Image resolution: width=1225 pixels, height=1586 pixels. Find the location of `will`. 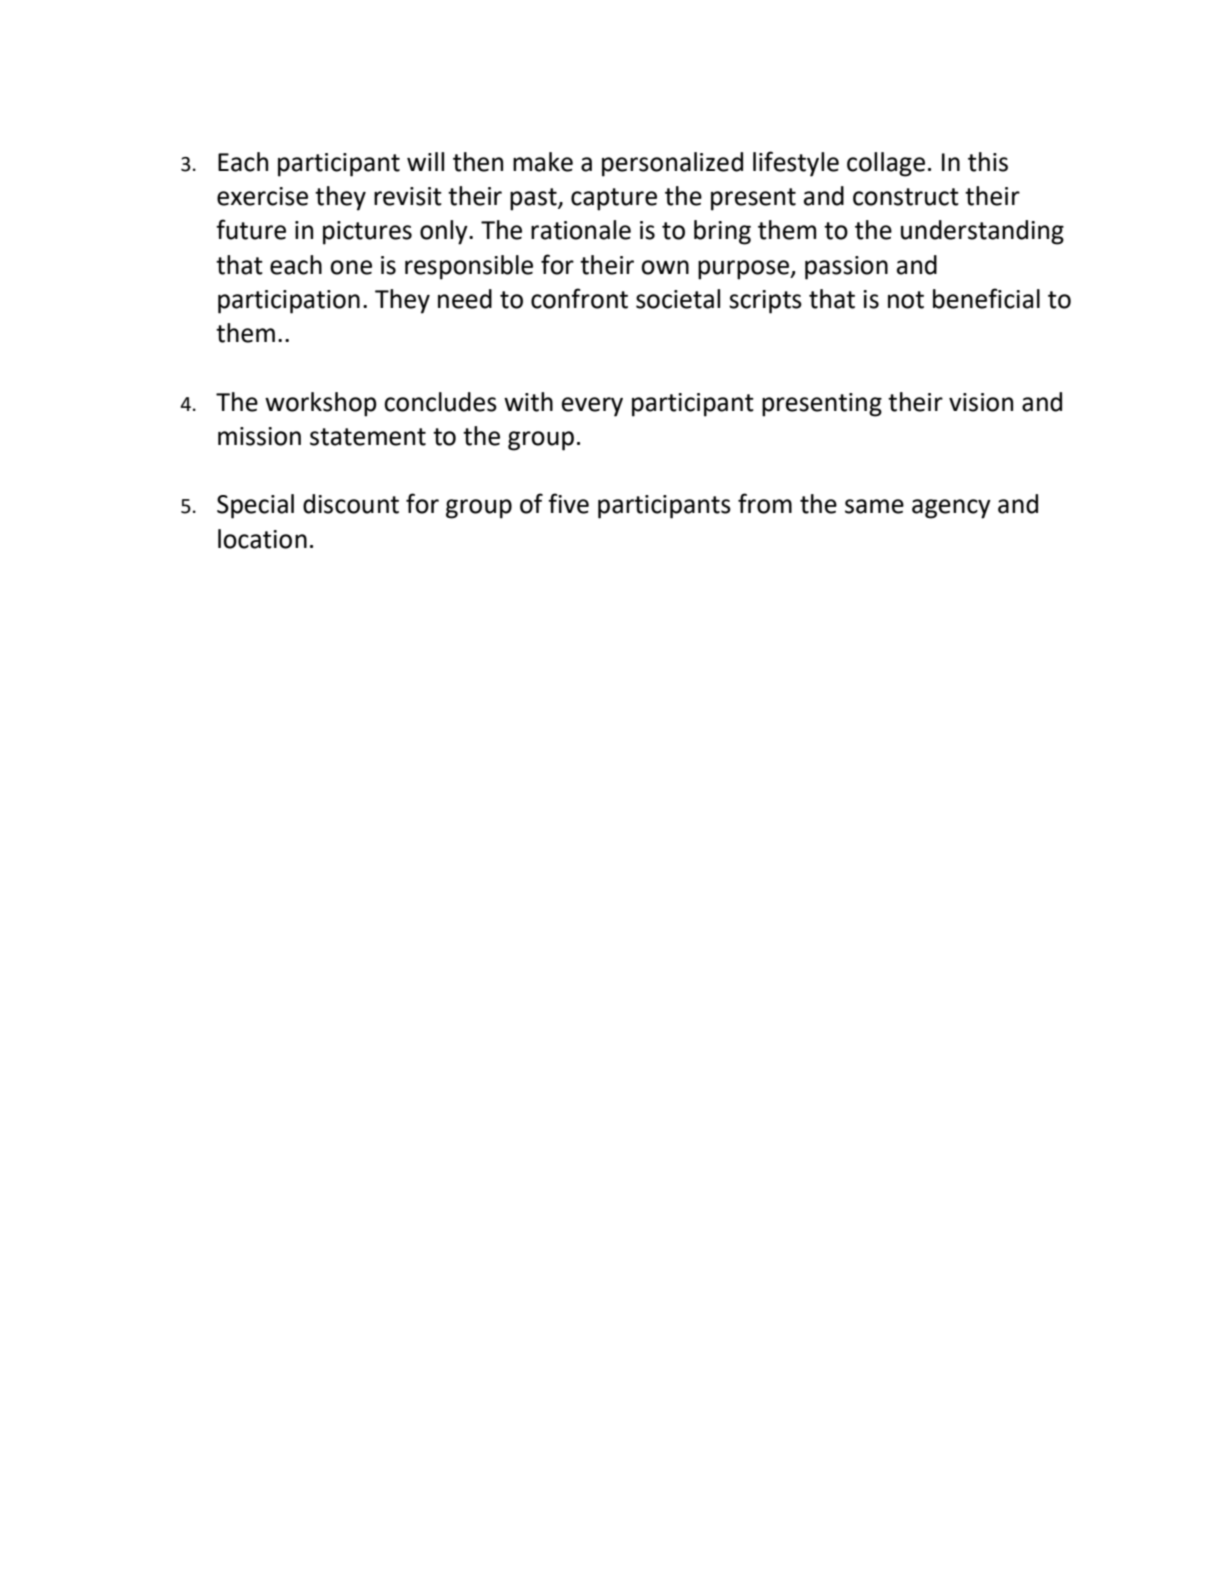

will is located at coordinates (425, 161).
